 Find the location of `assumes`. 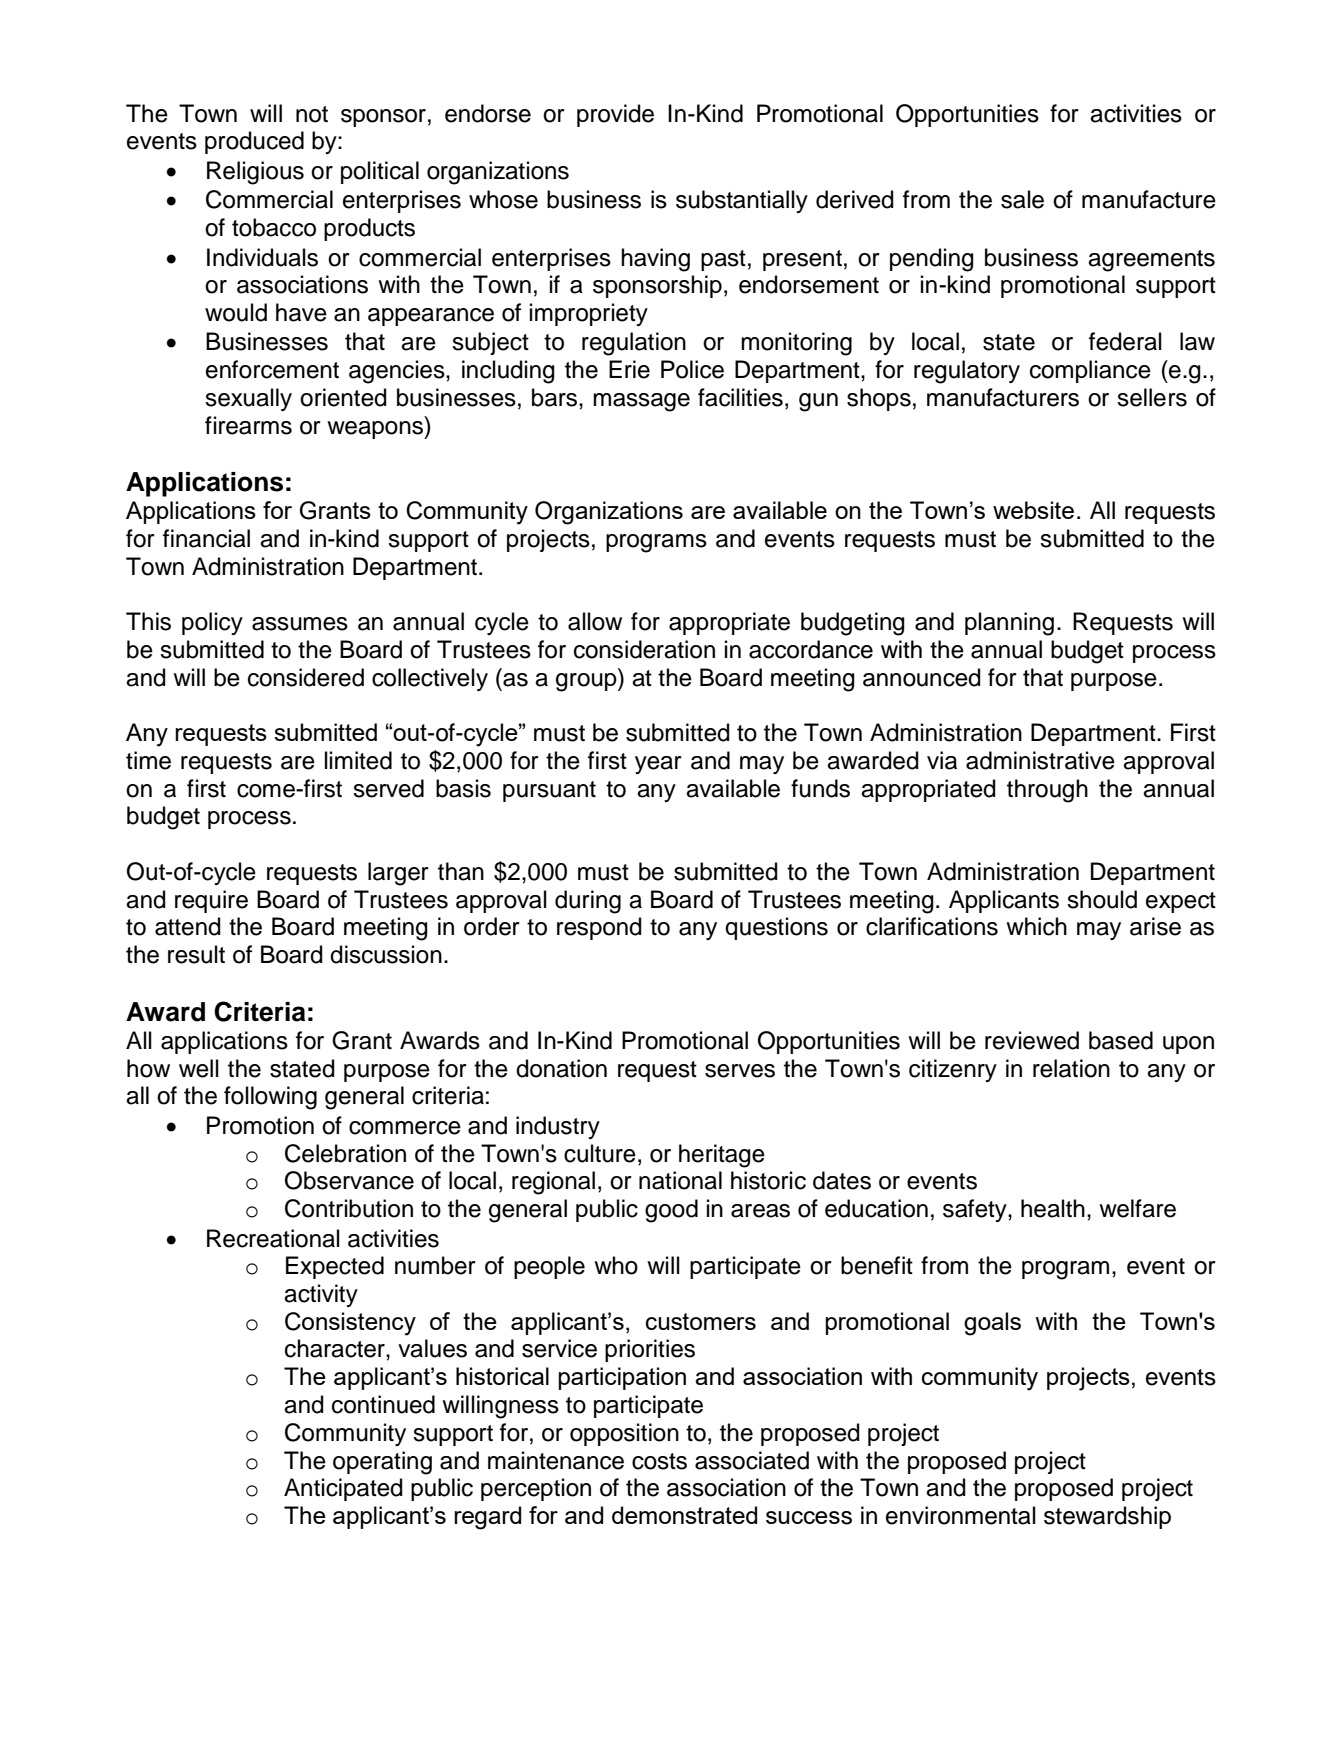

assumes is located at coordinates (300, 624).
